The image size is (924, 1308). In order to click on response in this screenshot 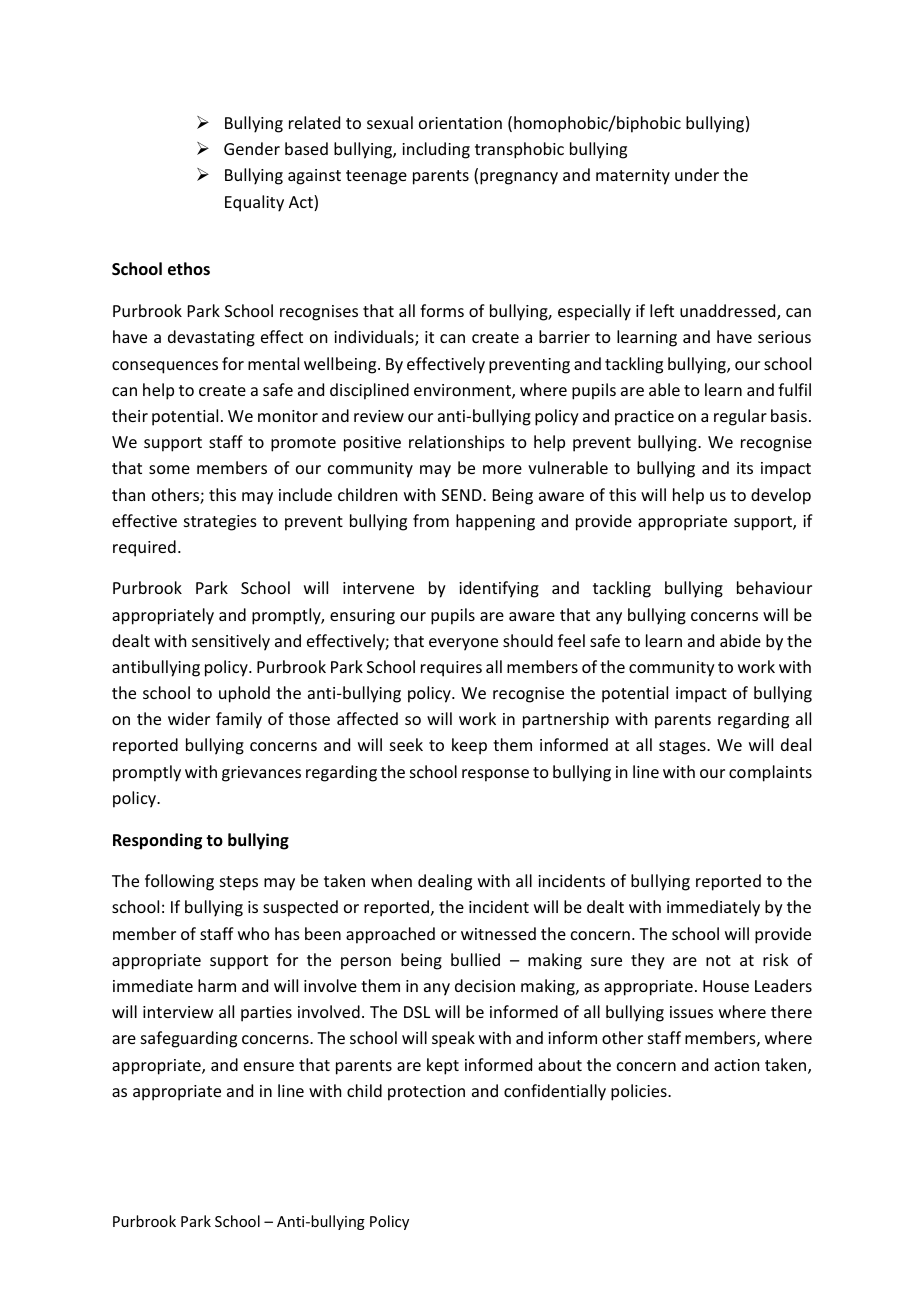, I will do `click(495, 775)`.
